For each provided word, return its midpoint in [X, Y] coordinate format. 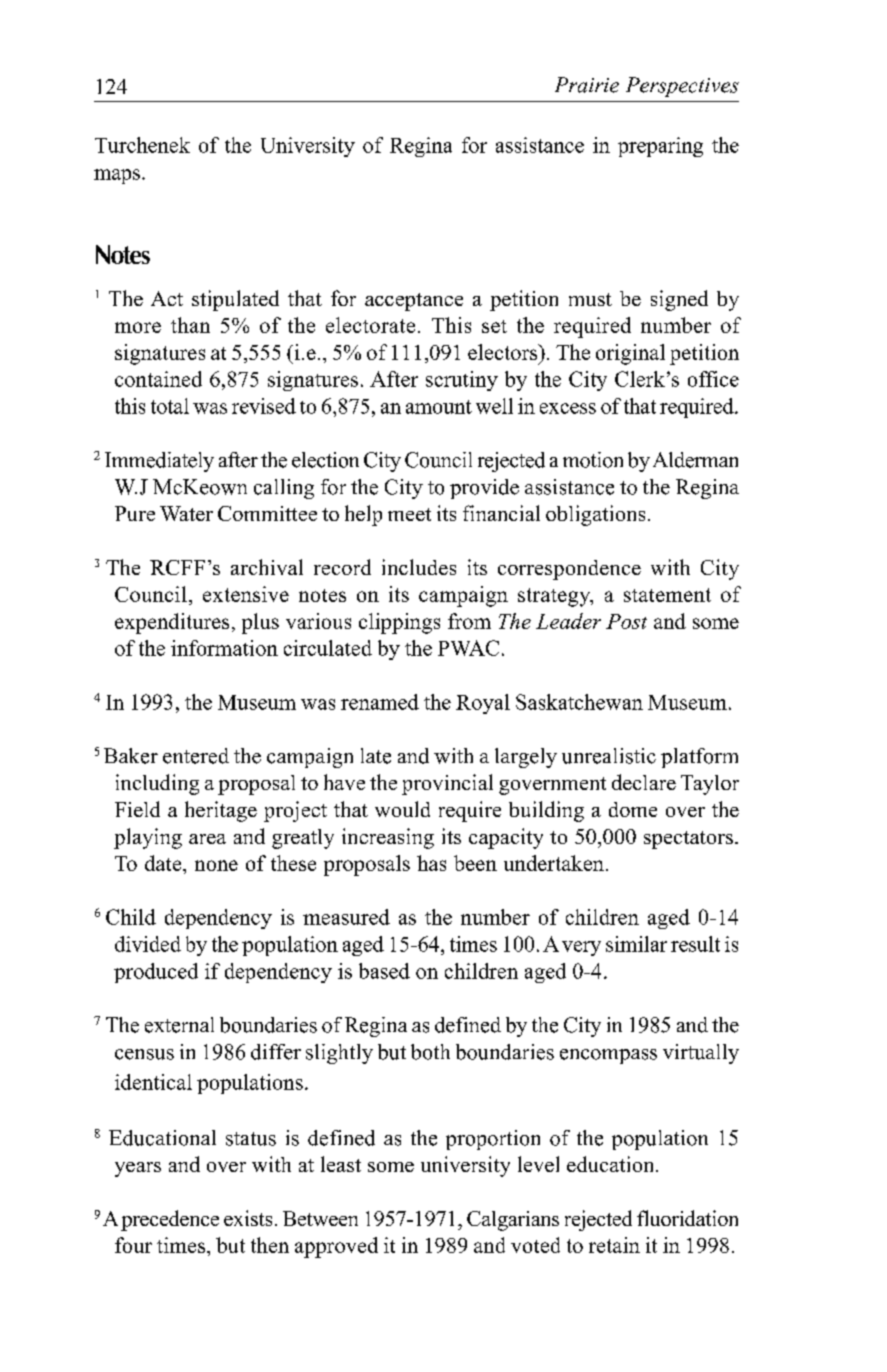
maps [117, 176]
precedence [170, 1220]
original [630, 354]
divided [148, 944]
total [170, 406]
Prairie [587, 85]
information [224, 648]
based [384, 971]
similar [636, 944]
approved [336, 1247]
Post [626, 621]
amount [439, 407]
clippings [399, 623]
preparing [660, 147]
